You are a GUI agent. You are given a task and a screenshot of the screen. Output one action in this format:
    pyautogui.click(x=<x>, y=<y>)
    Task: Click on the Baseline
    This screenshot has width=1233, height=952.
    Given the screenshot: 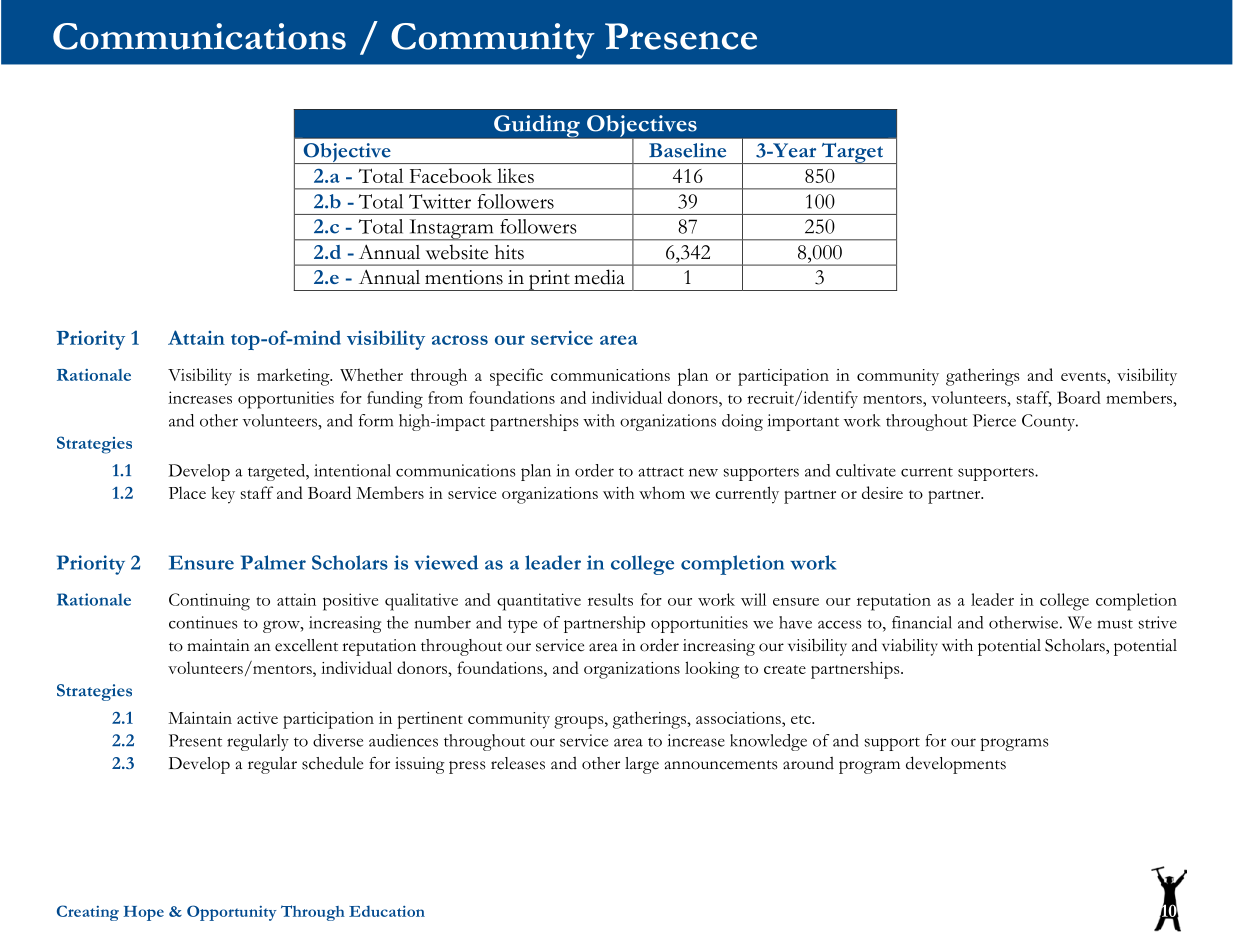 What is the action you would take?
    pyautogui.click(x=687, y=150)
